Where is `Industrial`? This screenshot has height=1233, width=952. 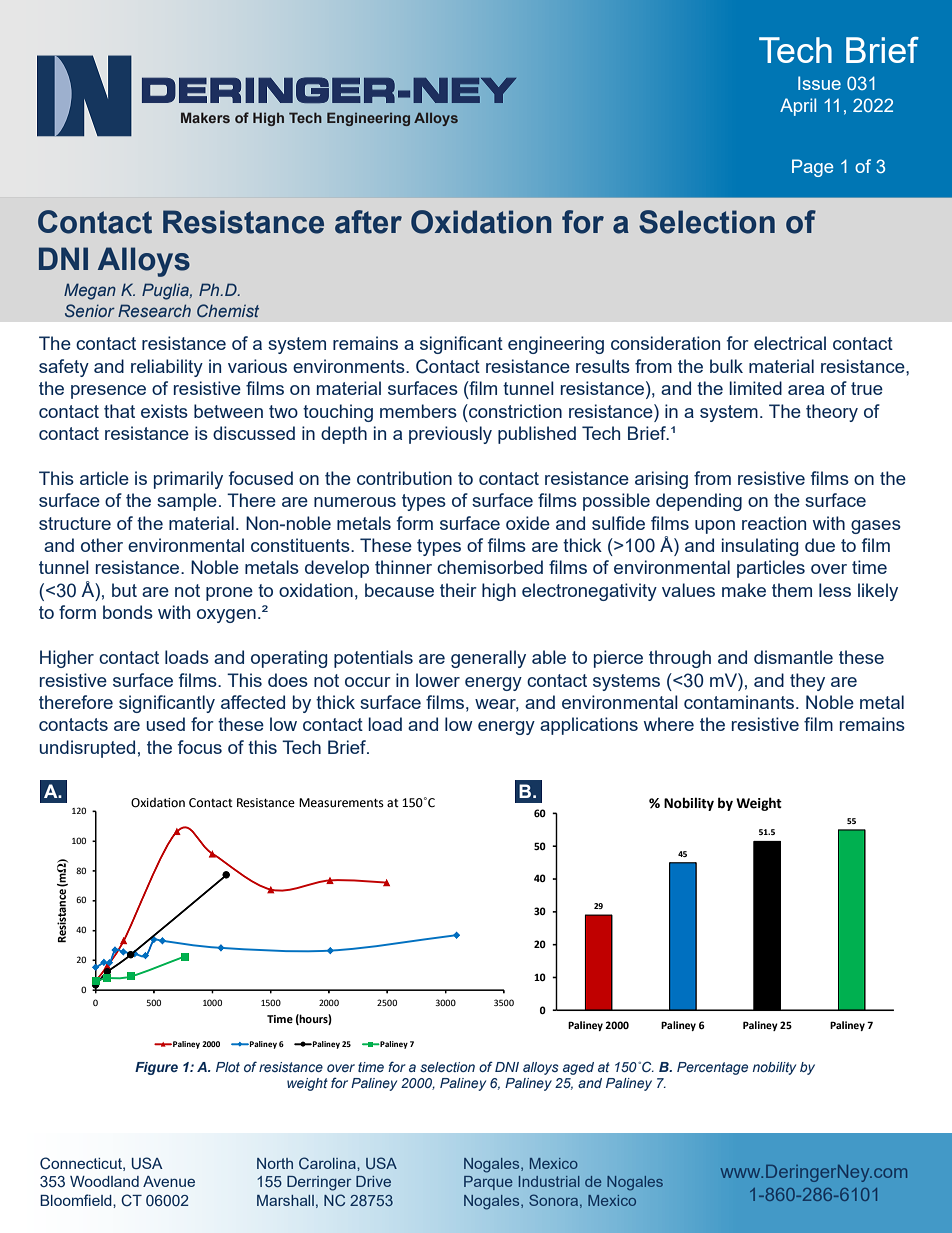
Industrial is located at coordinates (549, 1181).
